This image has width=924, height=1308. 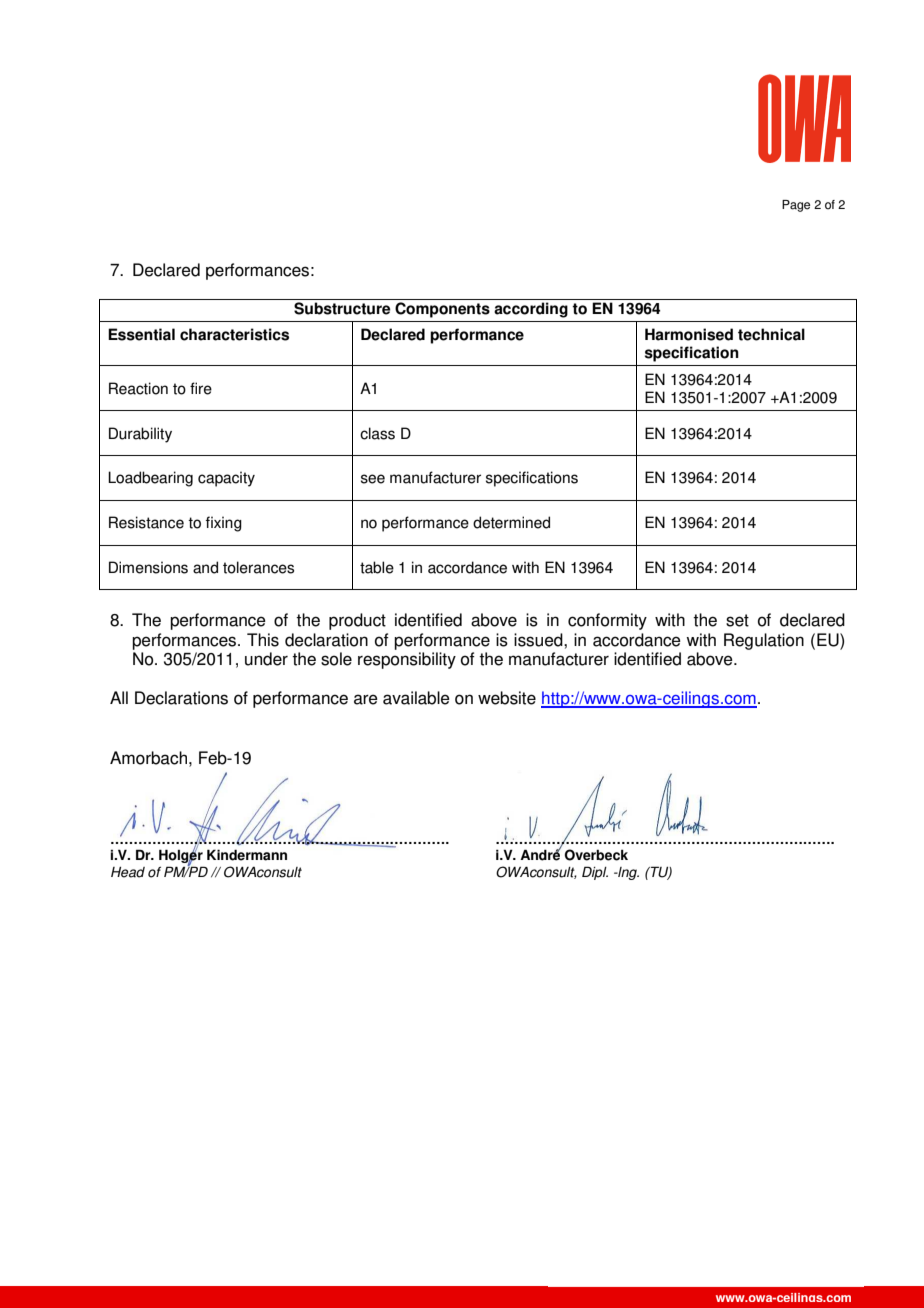 What do you see at coordinates (796, 206) in the image?
I see `Page` at bounding box center [796, 206].
